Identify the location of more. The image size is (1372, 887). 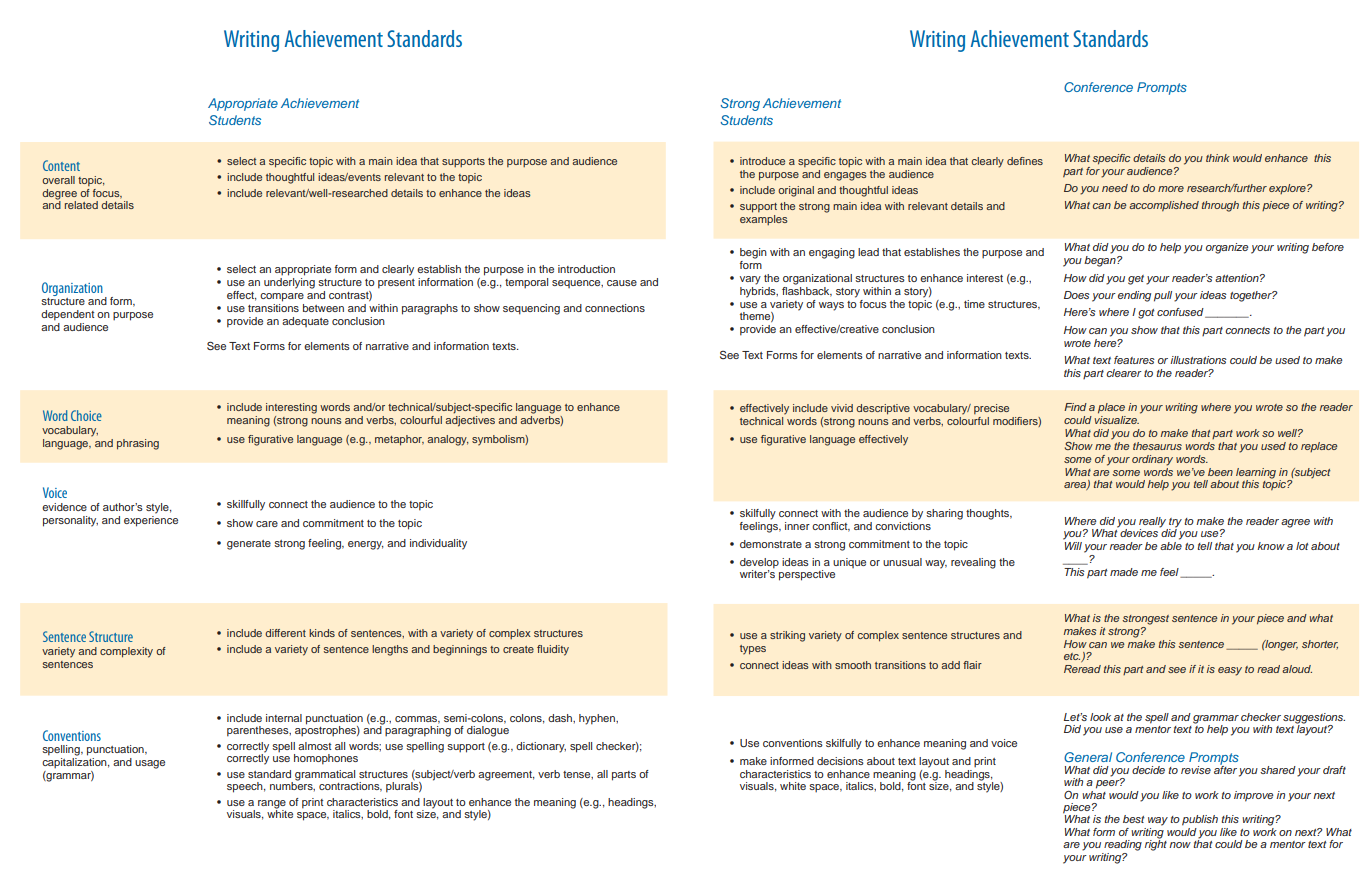
(1171, 189).
